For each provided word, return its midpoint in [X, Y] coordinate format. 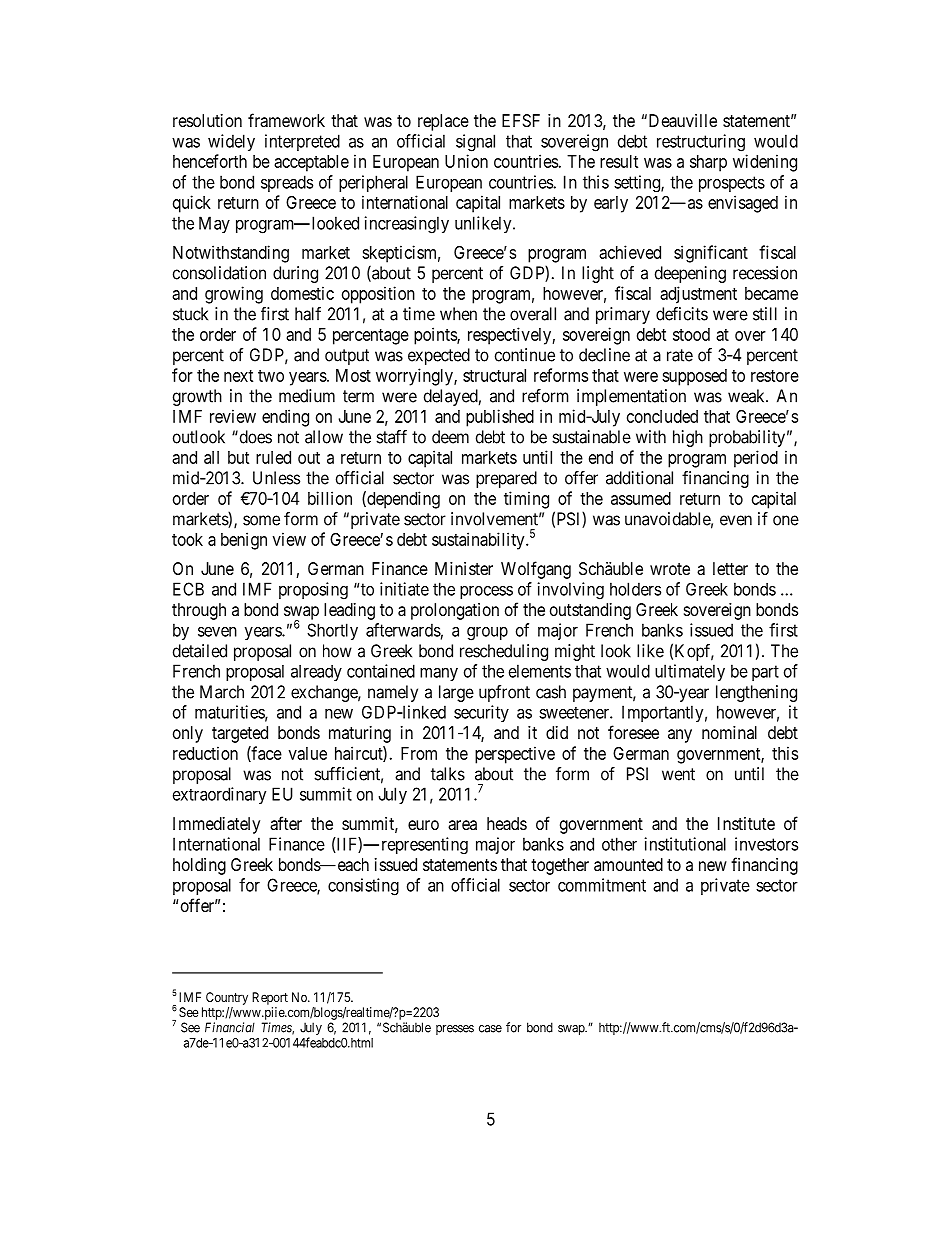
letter [730, 568]
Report [270, 998]
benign [244, 541]
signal [475, 143]
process [486, 592]
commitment [602, 885]
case [490, 1029]
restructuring [701, 143]
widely [231, 142]
